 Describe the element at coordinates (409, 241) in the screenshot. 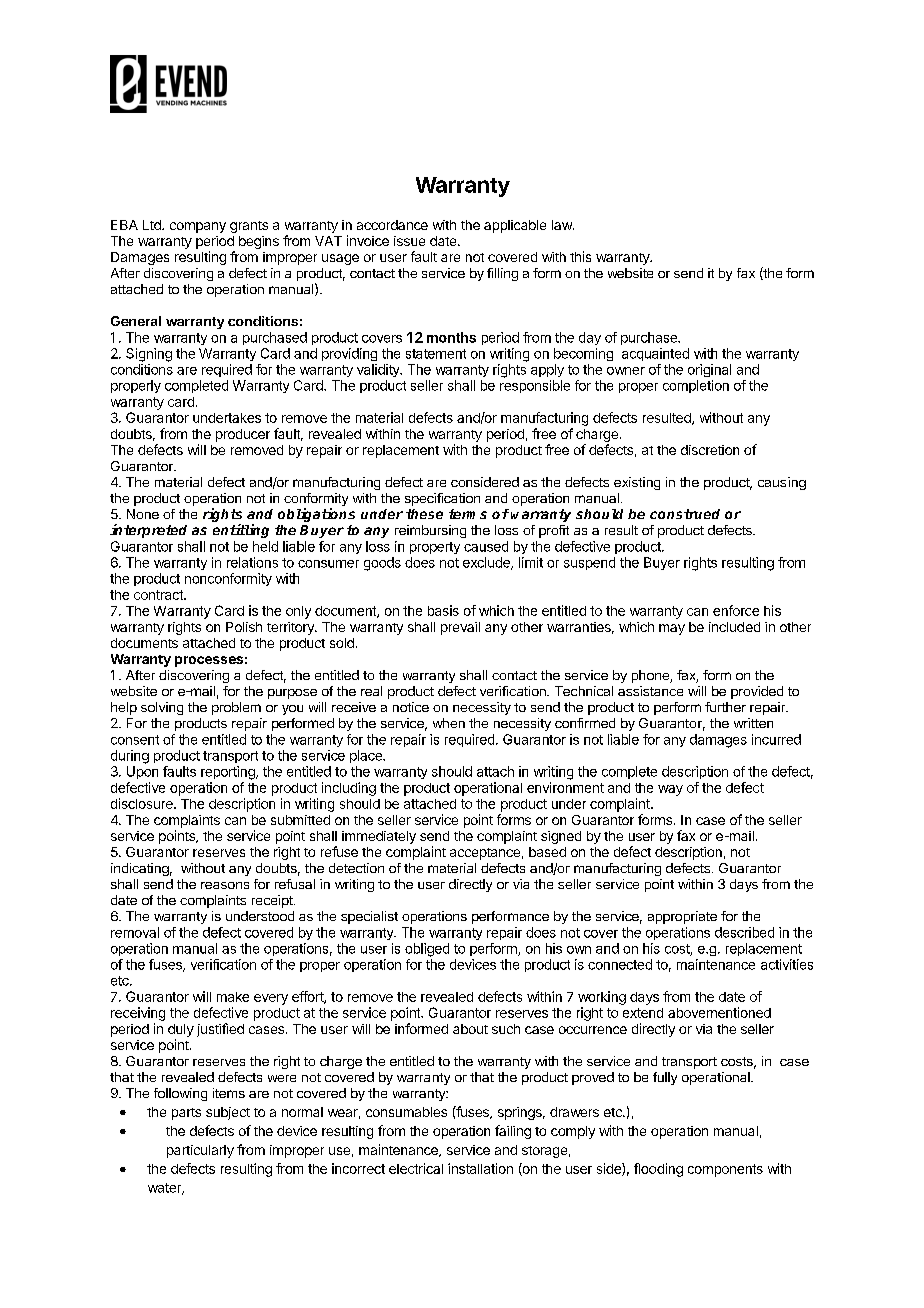

I see `issue` at that location.
